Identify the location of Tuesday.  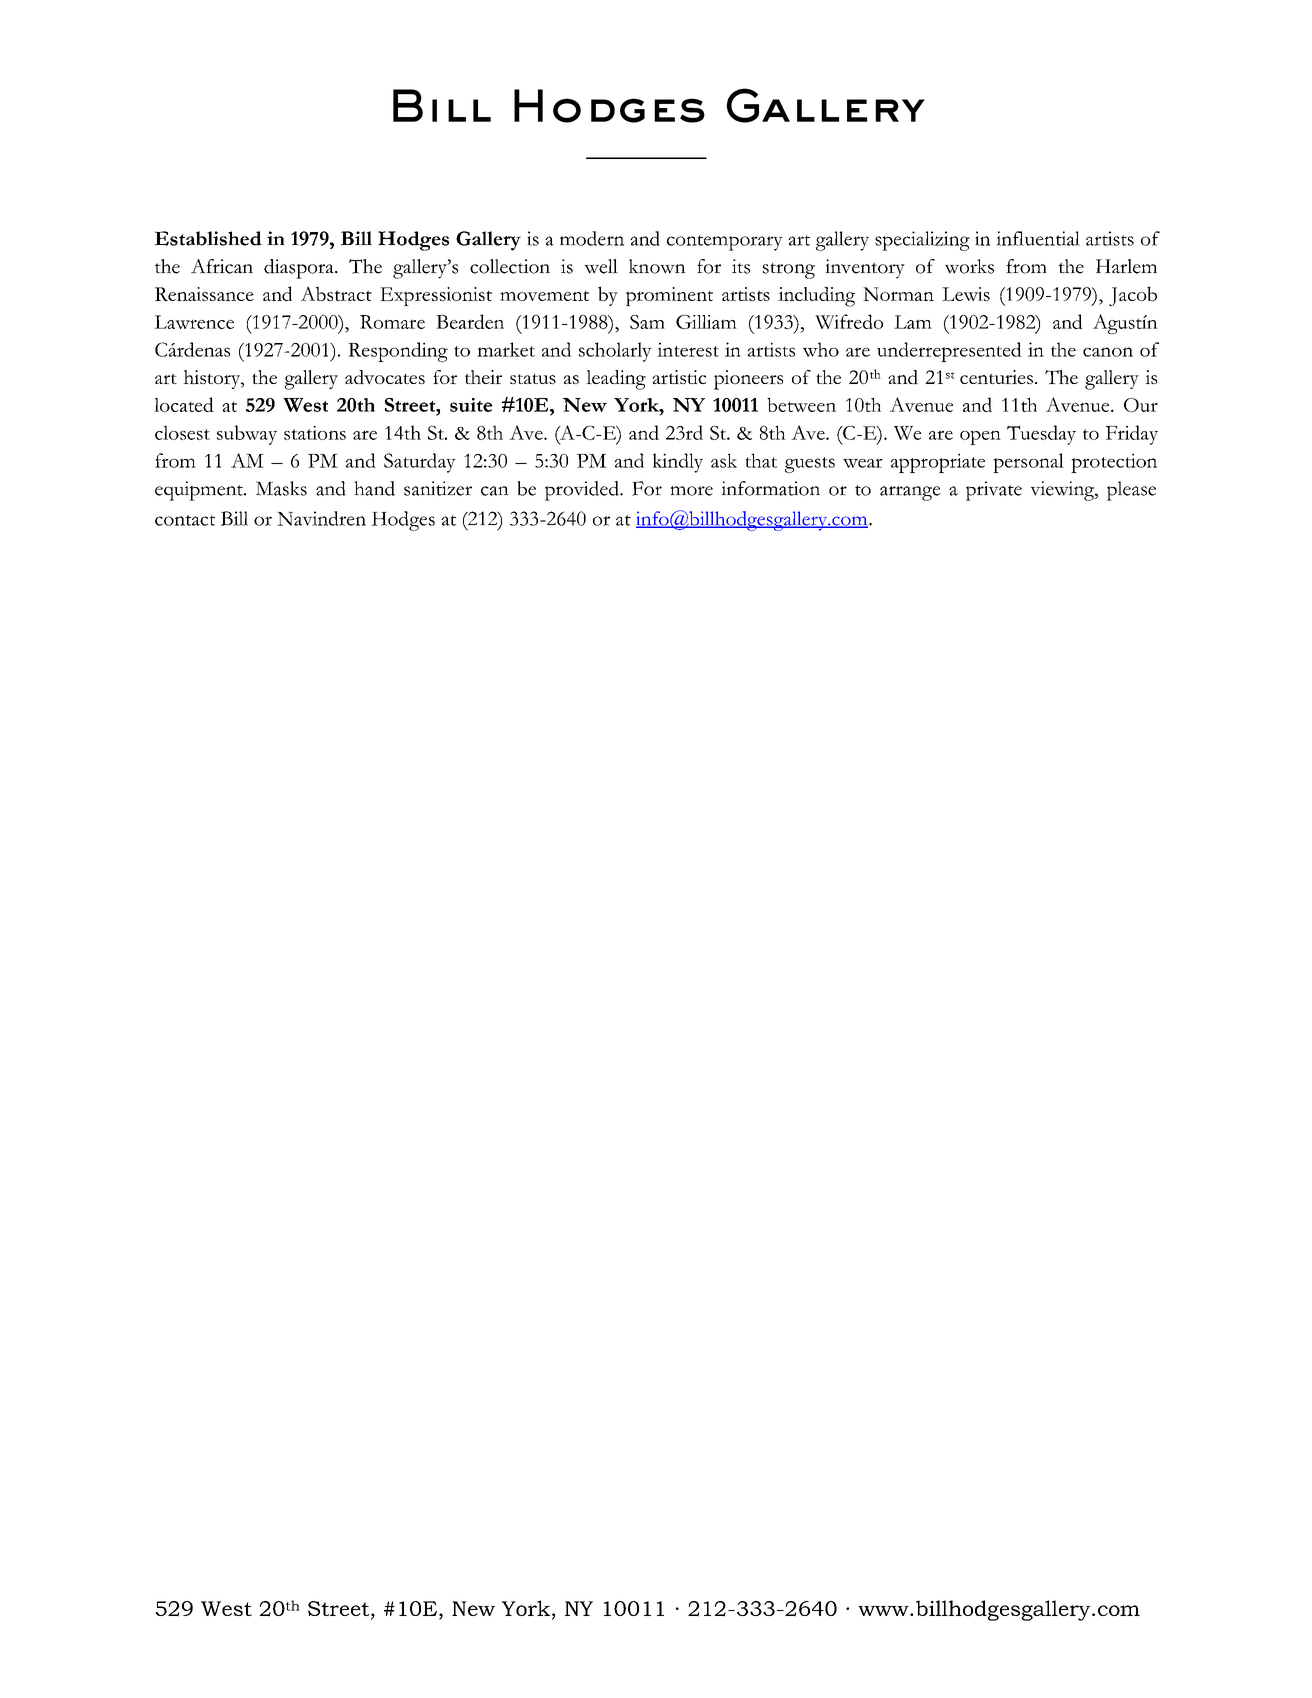
(1041, 435).
